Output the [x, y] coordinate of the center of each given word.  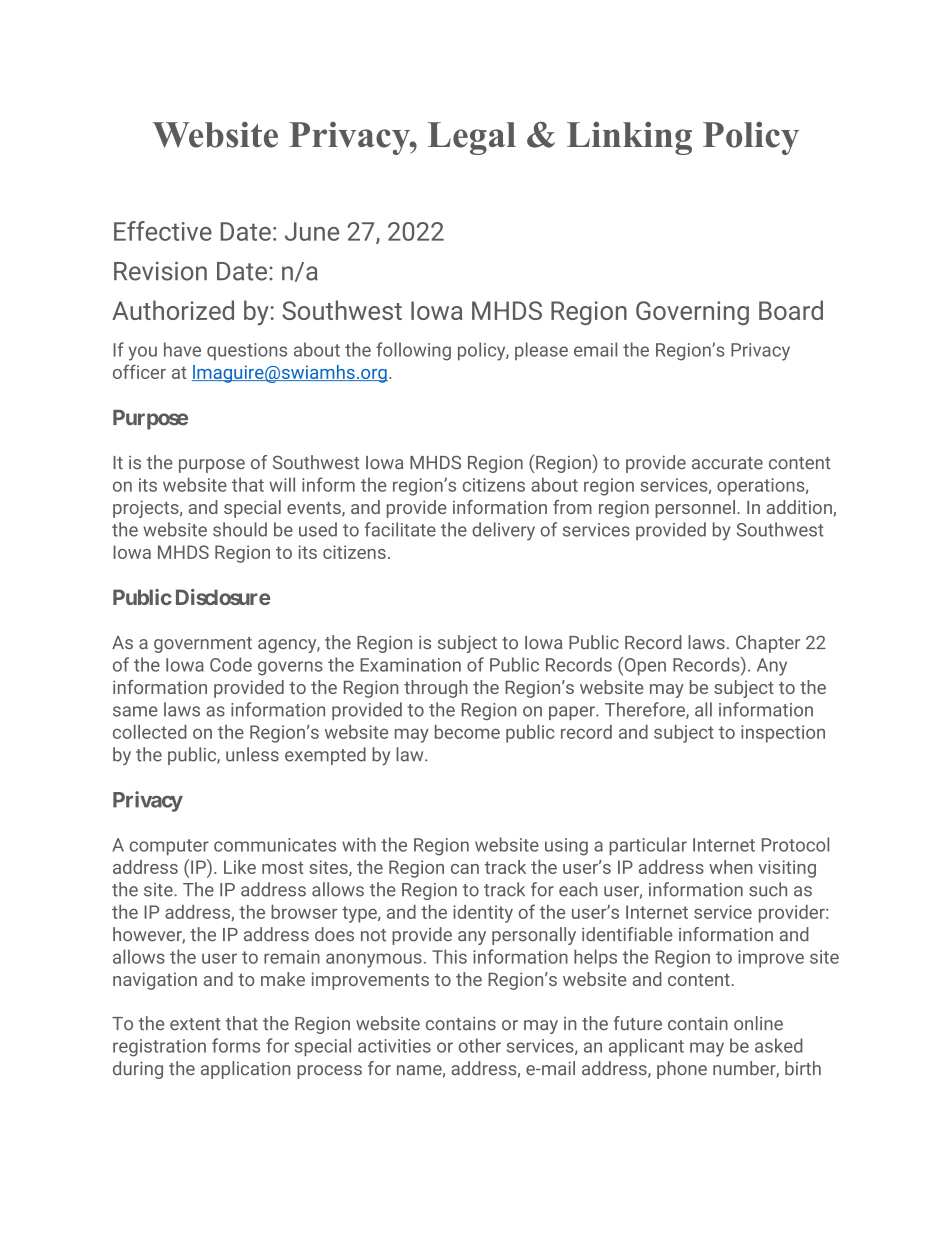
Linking [629, 138]
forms [236, 1045]
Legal [472, 138]
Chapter [768, 644]
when [730, 867]
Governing [692, 313]
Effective [163, 231]
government [203, 645]
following [413, 351]
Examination [410, 665]
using [566, 847]
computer [169, 847]
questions [247, 352]
